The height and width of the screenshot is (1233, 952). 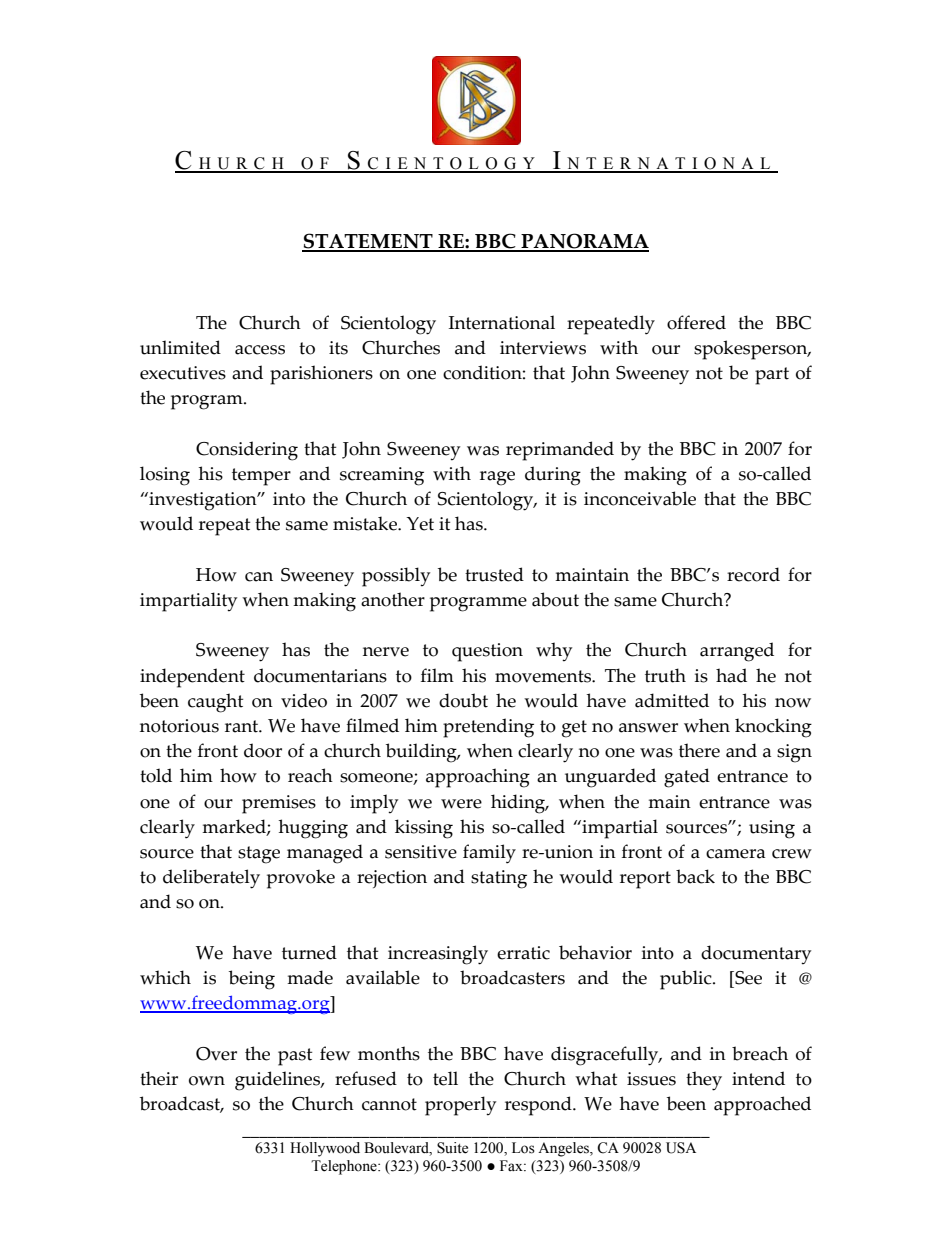 What do you see at coordinates (494, 574) in the screenshot?
I see `trusted` at bounding box center [494, 574].
